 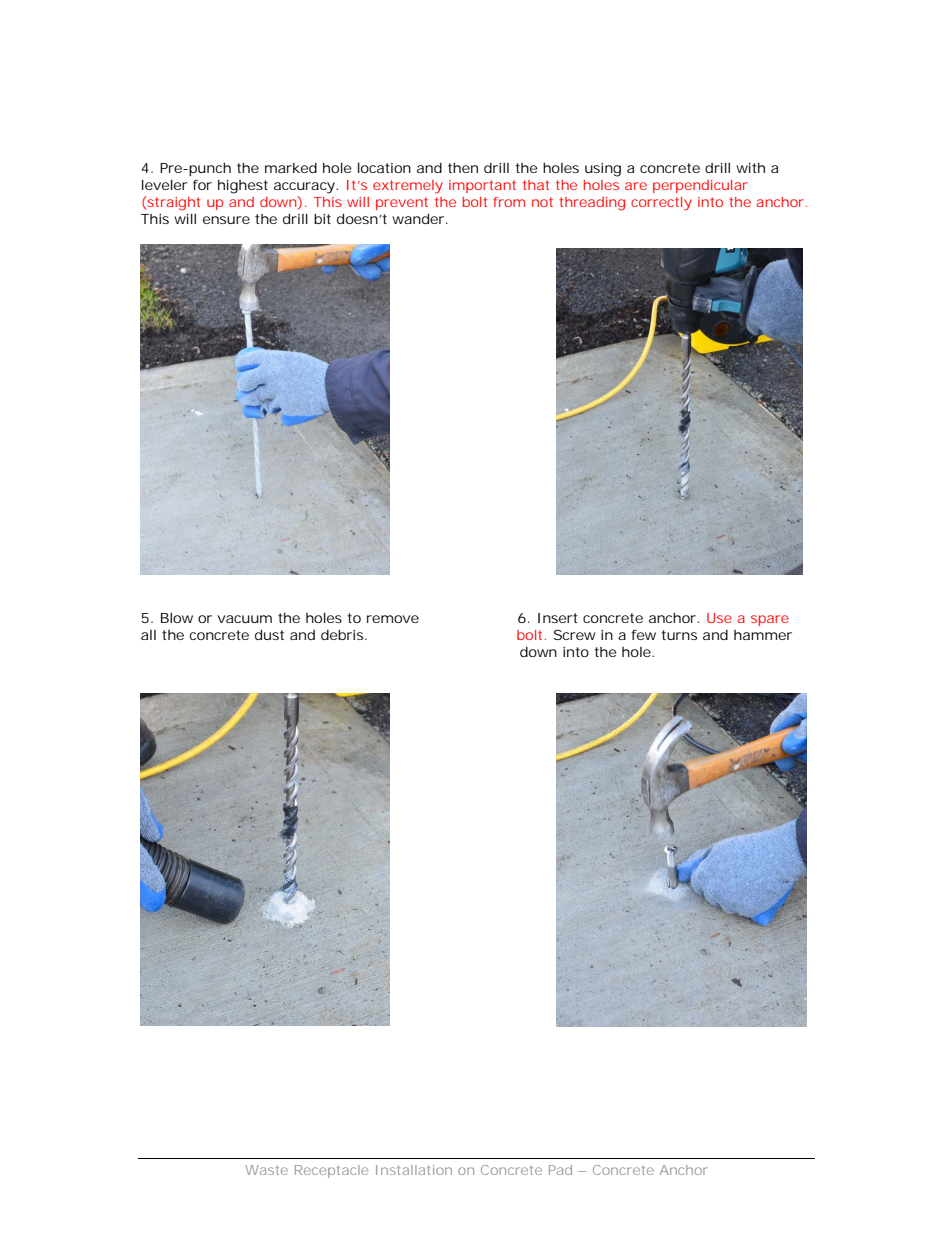 What do you see at coordinates (243, 187) in the screenshot?
I see `highest` at bounding box center [243, 187].
